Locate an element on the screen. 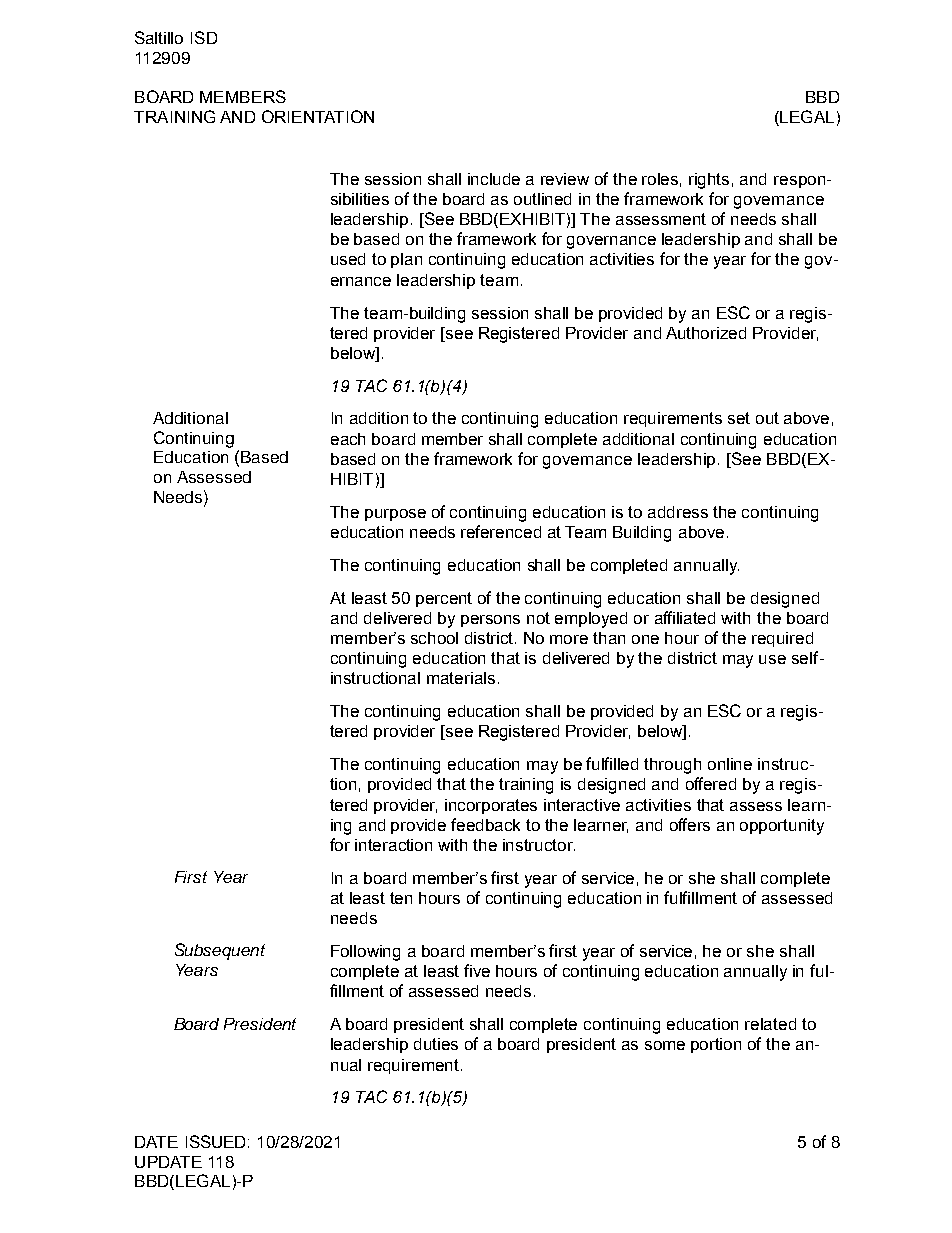 This screenshot has width=952, height=1233. address is located at coordinates (678, 512).
